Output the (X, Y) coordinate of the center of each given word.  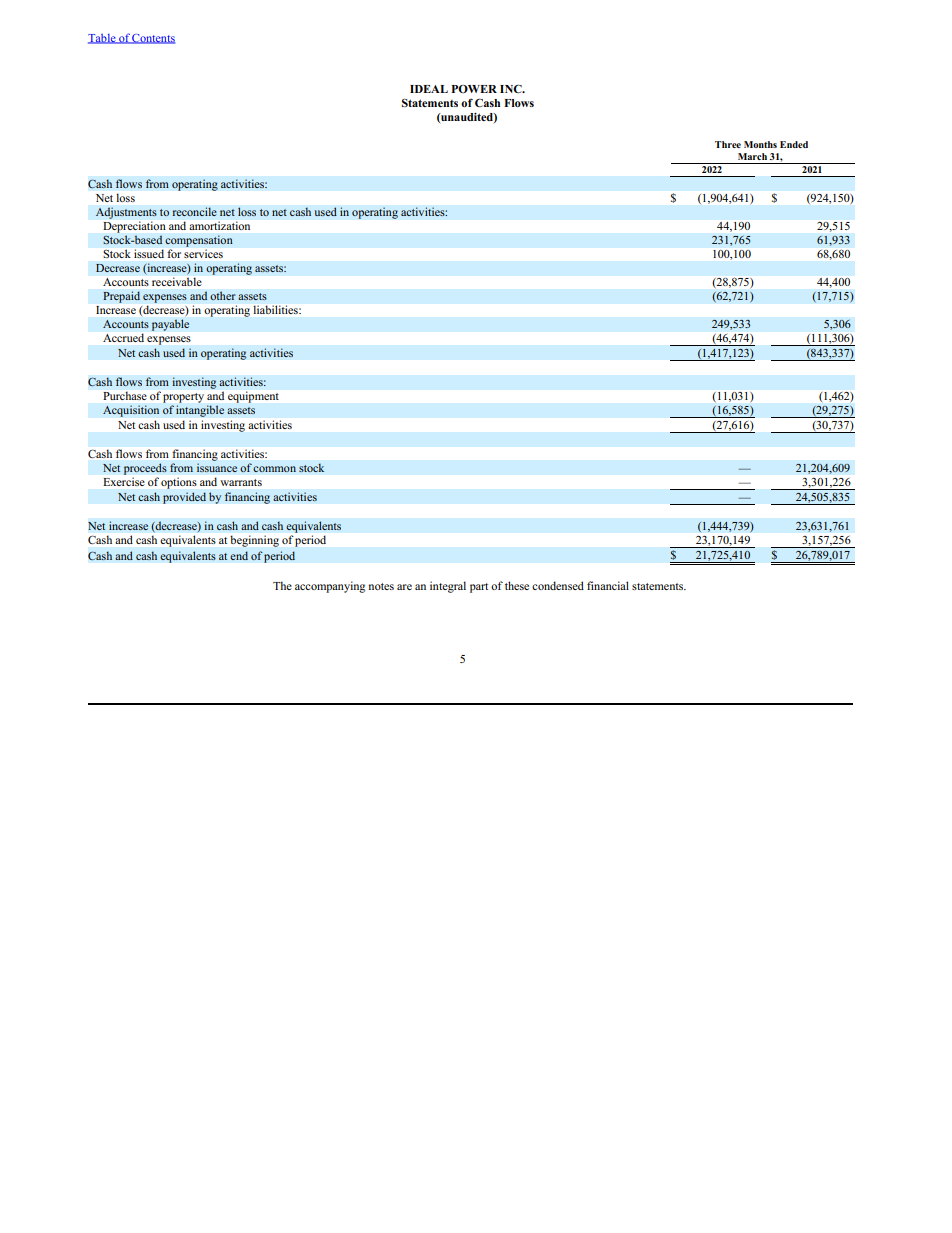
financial (608, 585)
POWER (474, 89)
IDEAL (429, 89)
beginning (255, 541)
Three (728, 144)
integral (448, 587)
